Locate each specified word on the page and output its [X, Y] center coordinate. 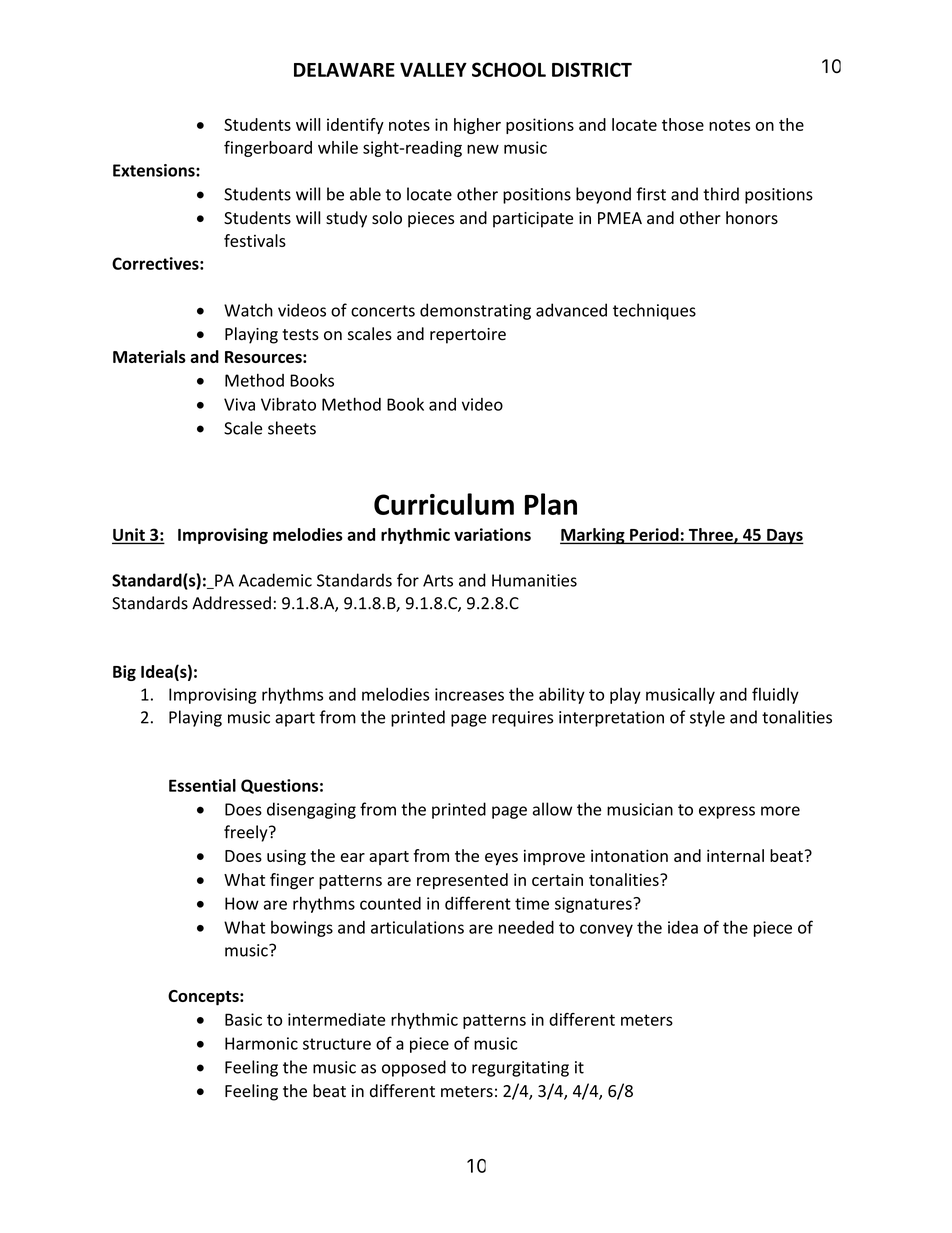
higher [477, 126]
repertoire [468, 336]
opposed [414, 1068]
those [683, 124]
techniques [654, 311]
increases [469, 694]
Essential [202, 785]
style [707, 718]
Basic [243, 1019]
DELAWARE [344, 70]
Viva [239, 404]
